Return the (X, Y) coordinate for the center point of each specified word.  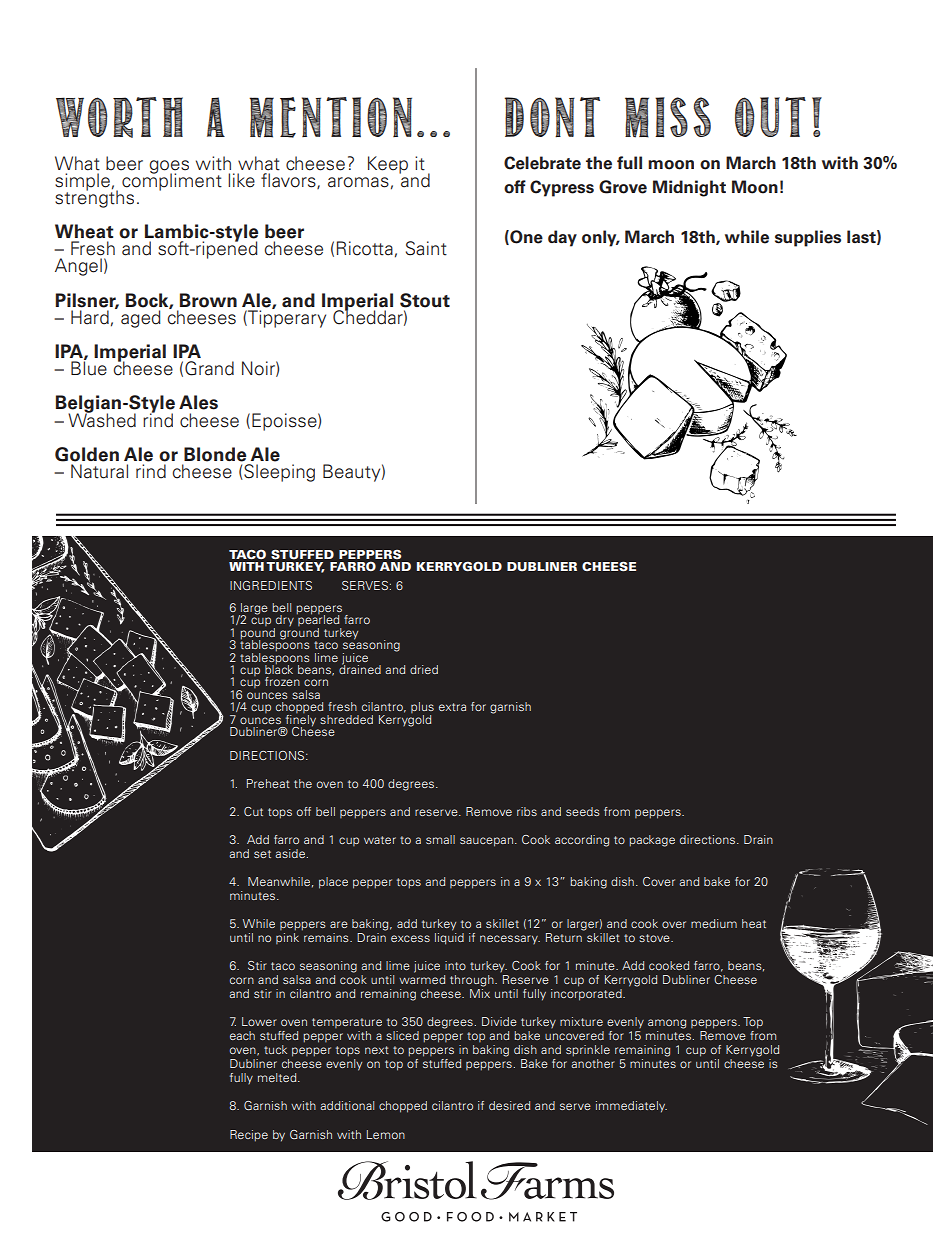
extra (452, 707)
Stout (425, 300)
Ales (198, 402)
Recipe (249, 1136)
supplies (808, 238)
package (652, 841)
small (440, 839)
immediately (631, 1107)
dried (424, 669)
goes (169, 168)
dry (284, 622)
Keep (388, 165)
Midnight (689, 188)
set (262, 854)
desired (509, 1105)
